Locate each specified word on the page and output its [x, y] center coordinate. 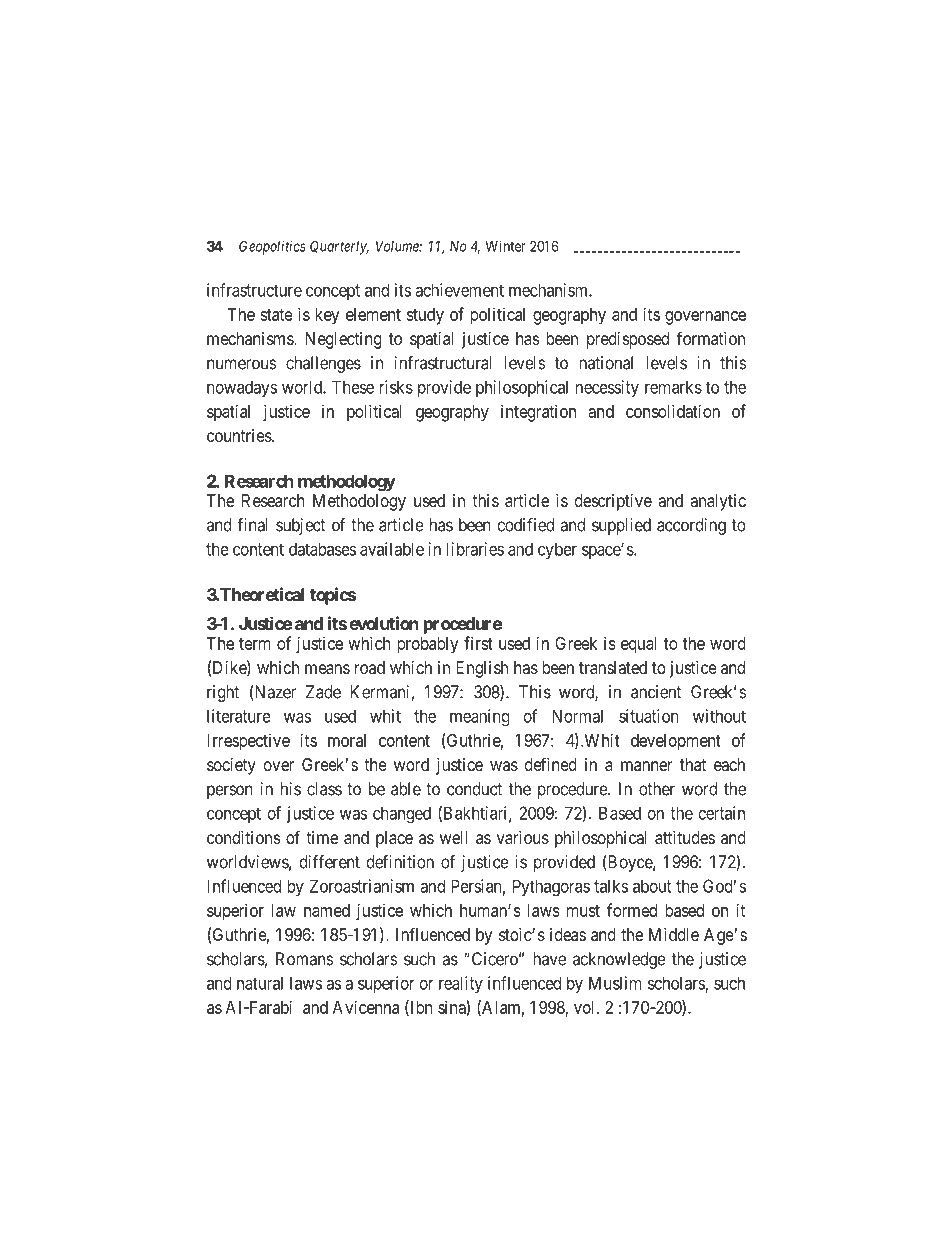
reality [461, 984]
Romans [304, 959]
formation [710, 338]
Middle [674, 934]
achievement [459, 290]
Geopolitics [272, 247]
